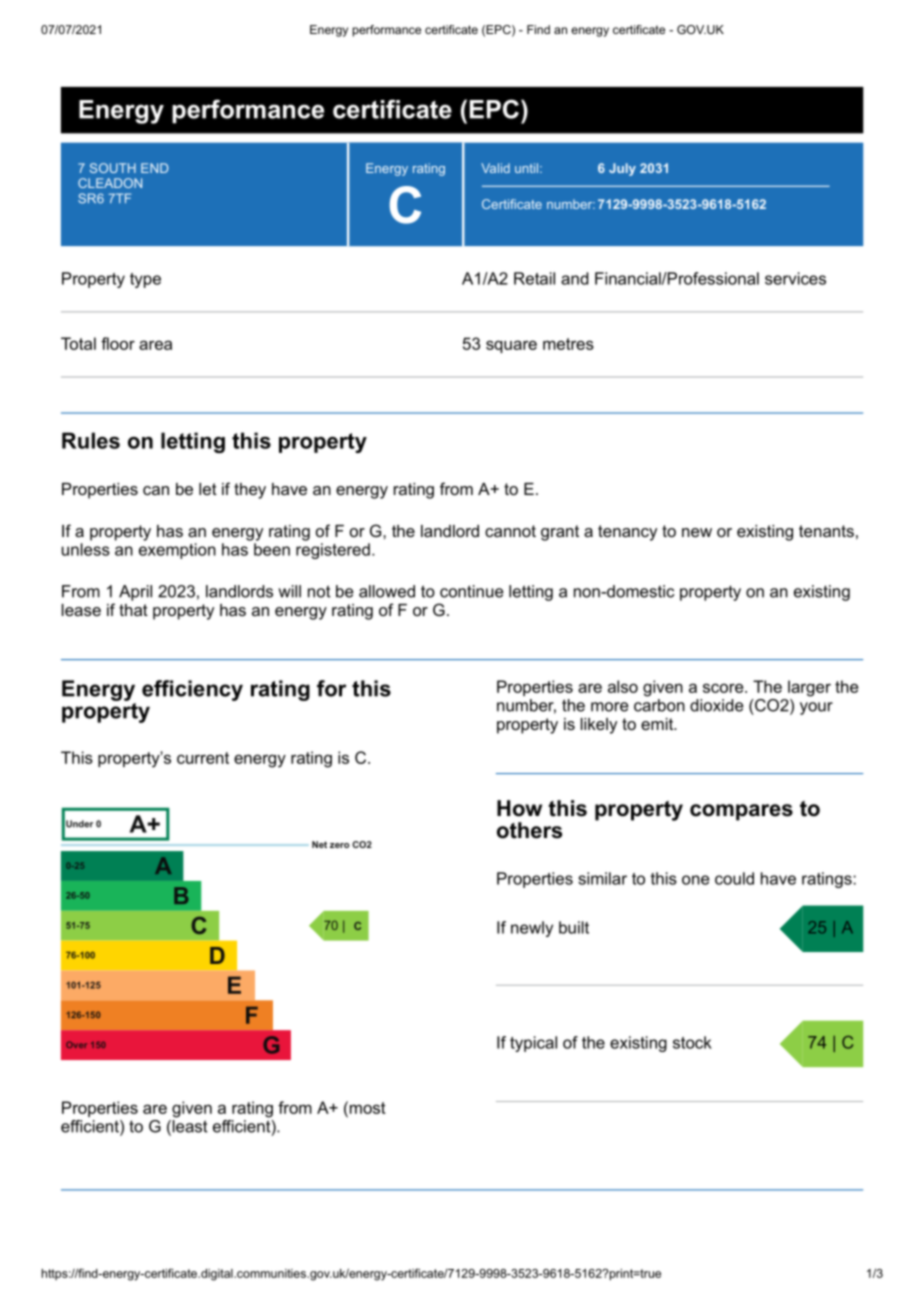 The height and width of the image is (1304, 924). What do you see at coordinates (622, 169) in the image?
I see `July` at bounding box center [622, 169].
